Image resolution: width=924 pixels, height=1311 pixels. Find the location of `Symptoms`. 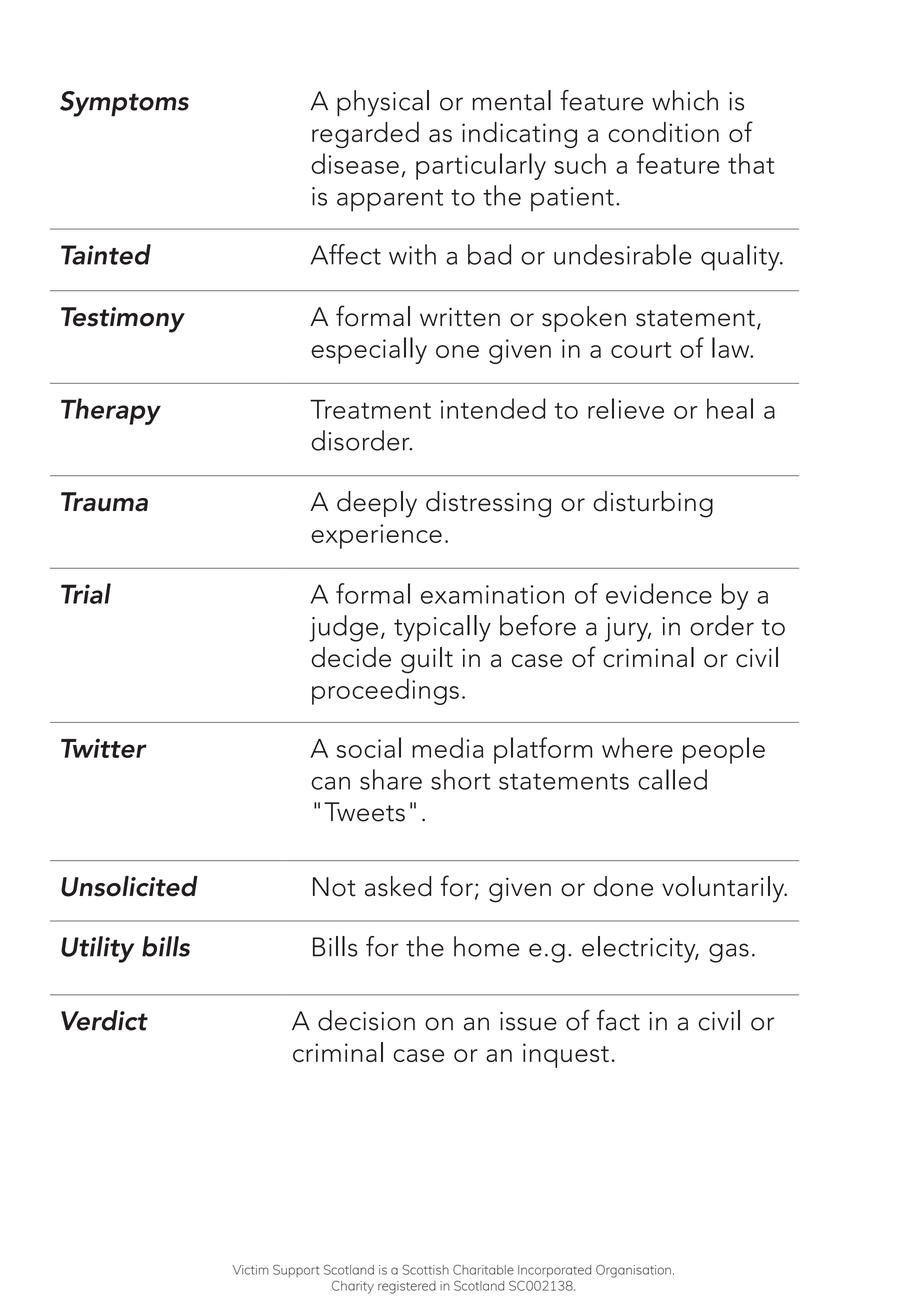

Symptoms is located at coordinates (124, 104).
